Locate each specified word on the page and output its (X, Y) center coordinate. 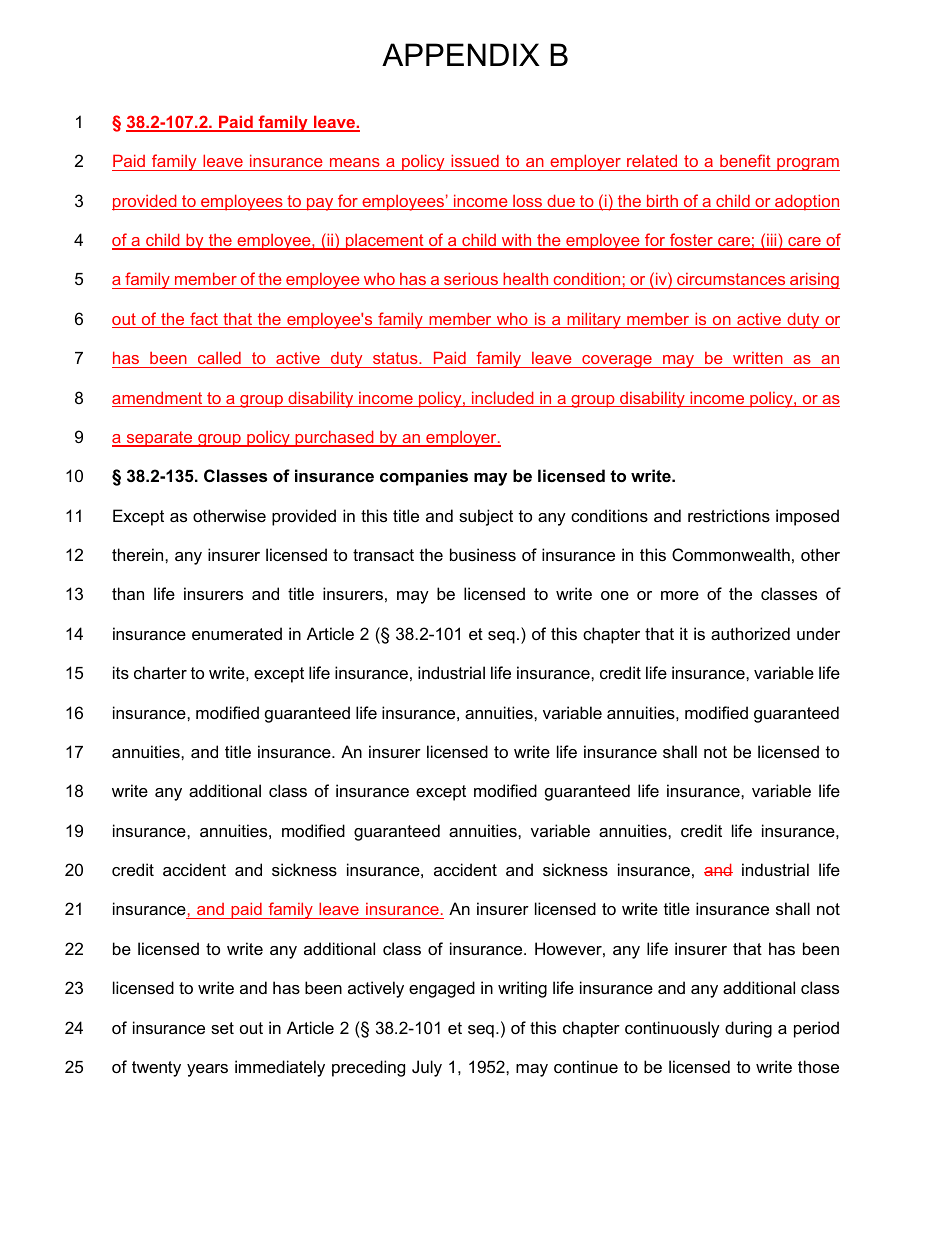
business (483, 554)
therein (139, 554)
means (355, 162)
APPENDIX (461, 54)
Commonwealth (731, 554)
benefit (745, 160)
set (222, 1028)
